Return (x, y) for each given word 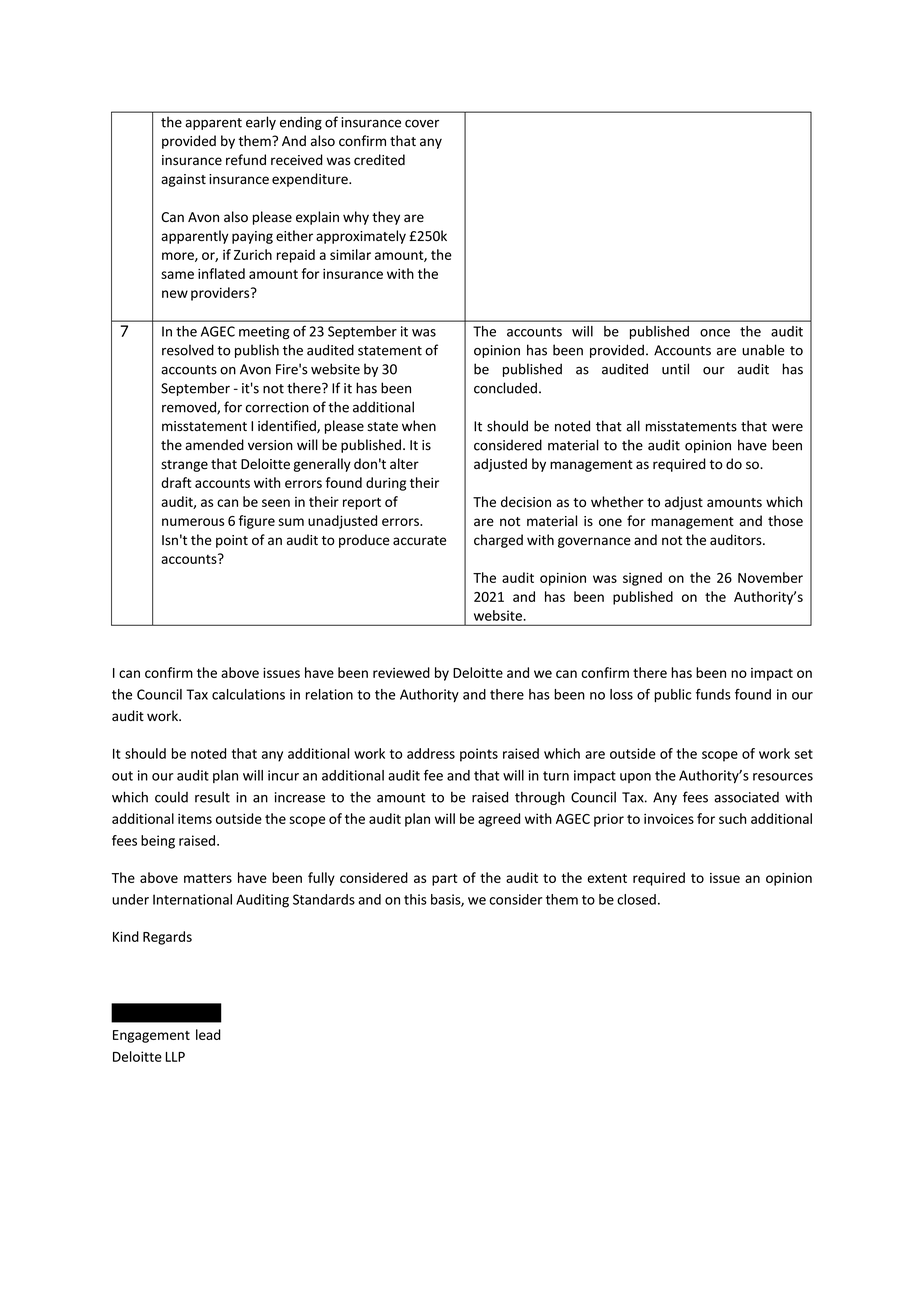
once (715, 333)
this (415, 899)
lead (208, 1034)
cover (422, 123)
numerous (193, 522)
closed (636, 899)
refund (246, 160)
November (770, 577)
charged (498, 541)
